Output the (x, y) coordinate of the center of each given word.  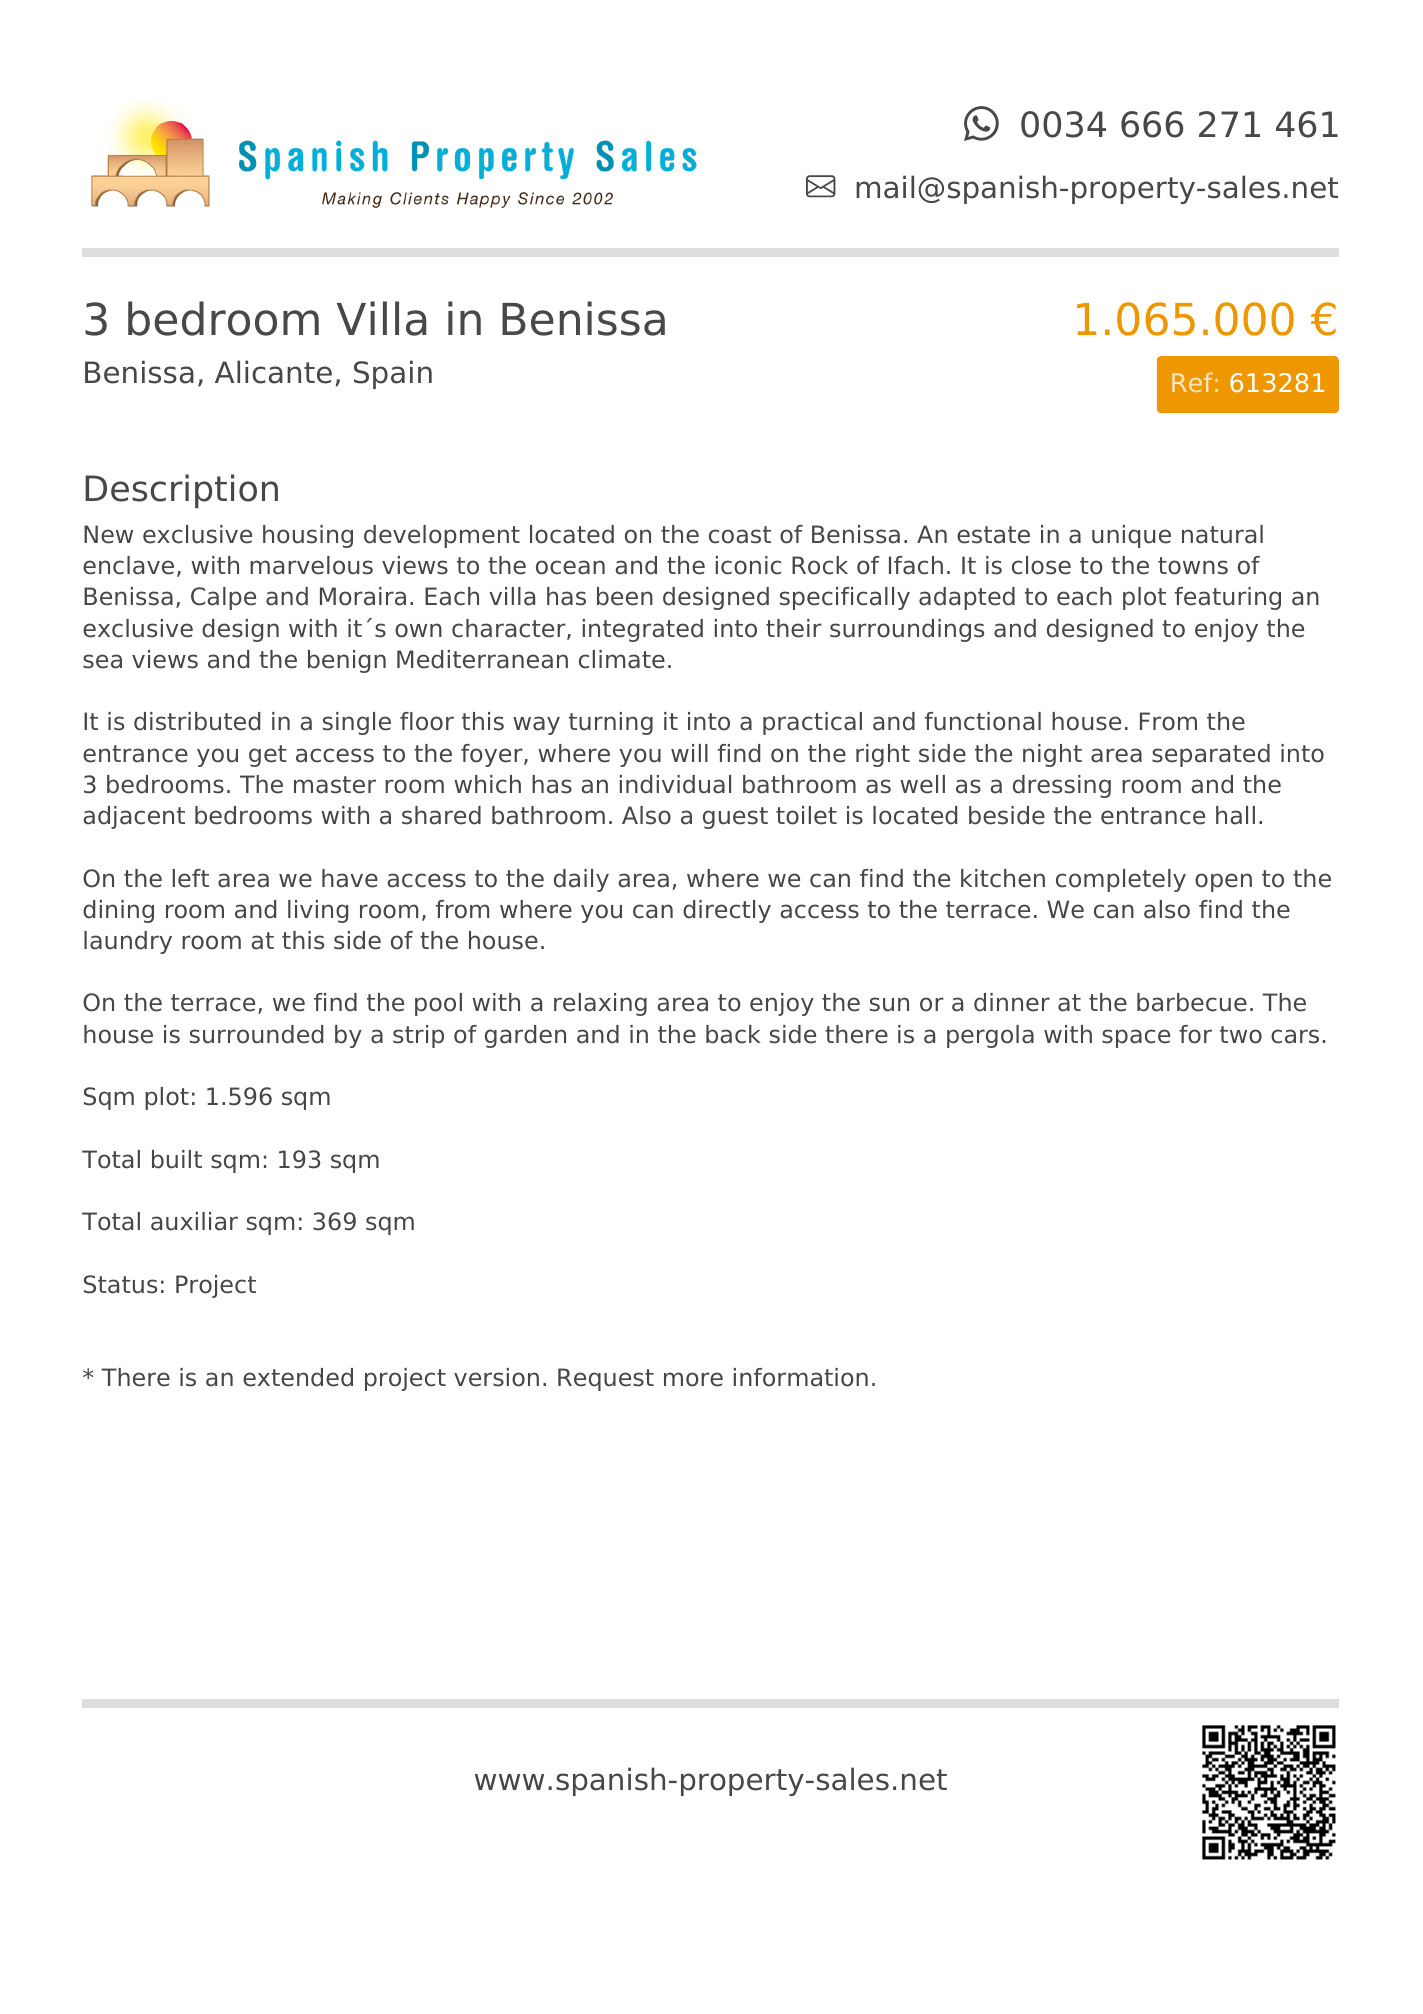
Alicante (273, 372)
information (801, 1377)
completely (1121, 880)
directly (727, 911)
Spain (393, 374)
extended (298, 1377)
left (191, 878)
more (693, 1379)
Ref (1192, 382)
